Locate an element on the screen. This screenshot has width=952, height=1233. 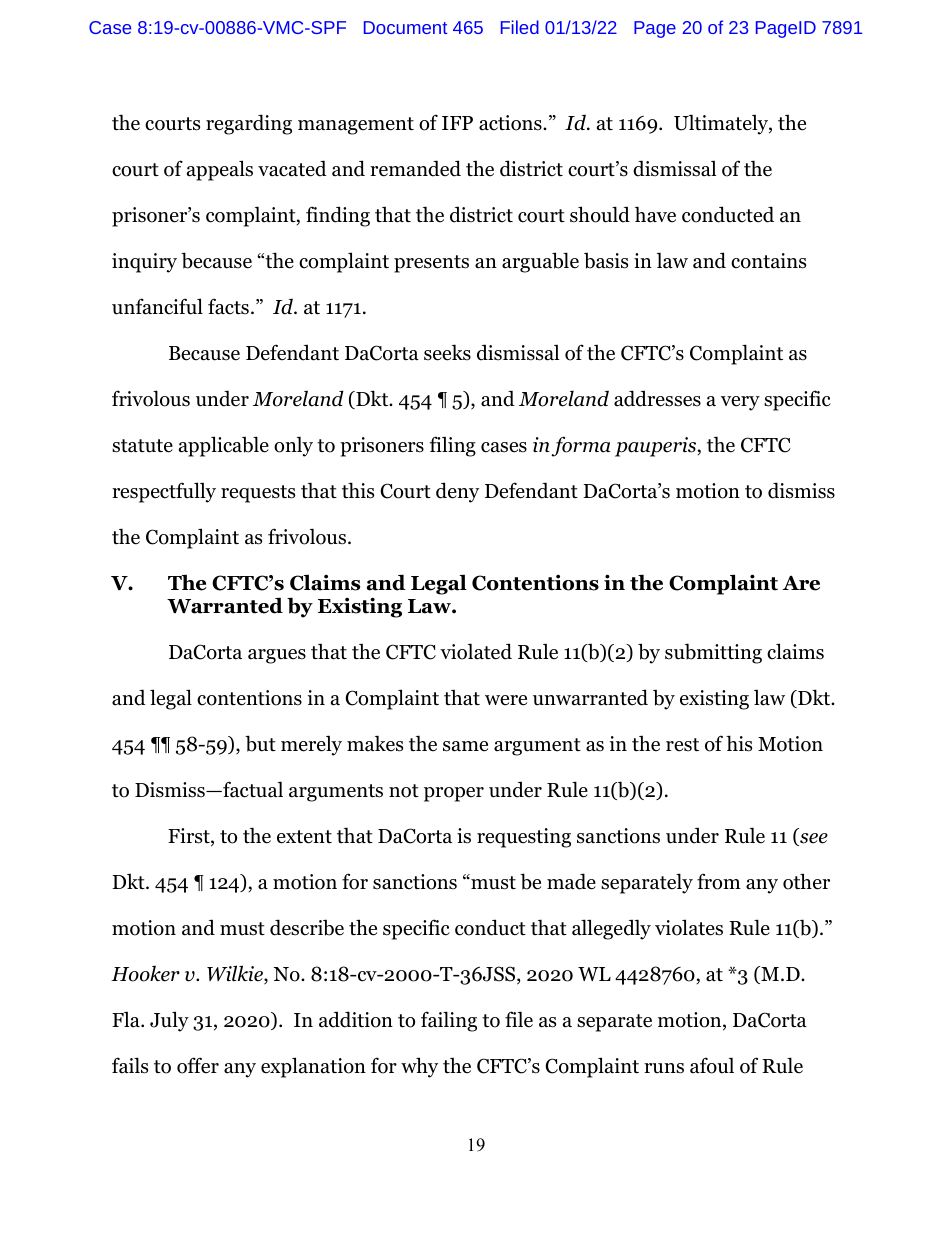
contains is located at coordinates (768, 261).
